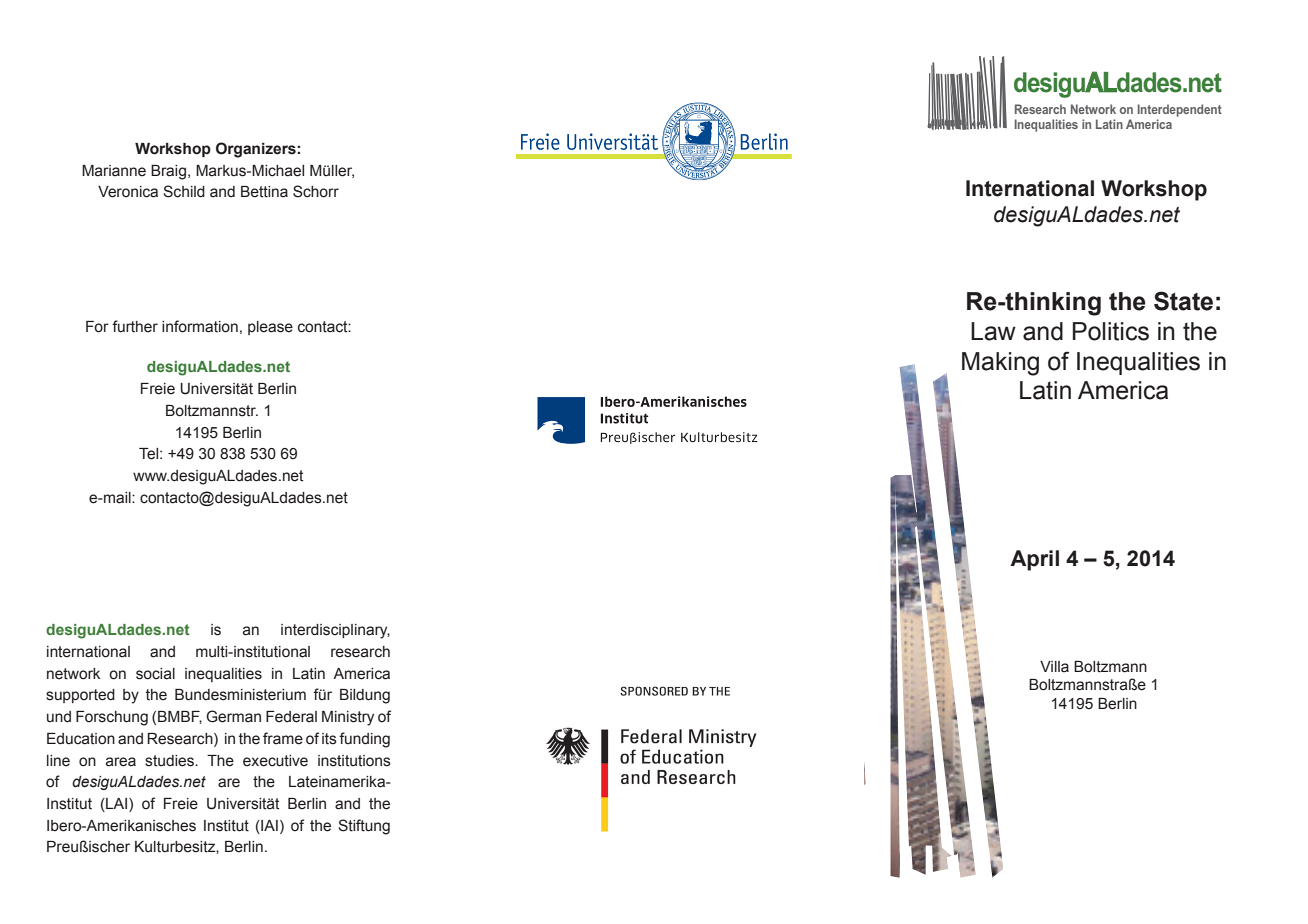  Describe the element at coordinates (268, 825) in the image. I see `IAI` at that location.
